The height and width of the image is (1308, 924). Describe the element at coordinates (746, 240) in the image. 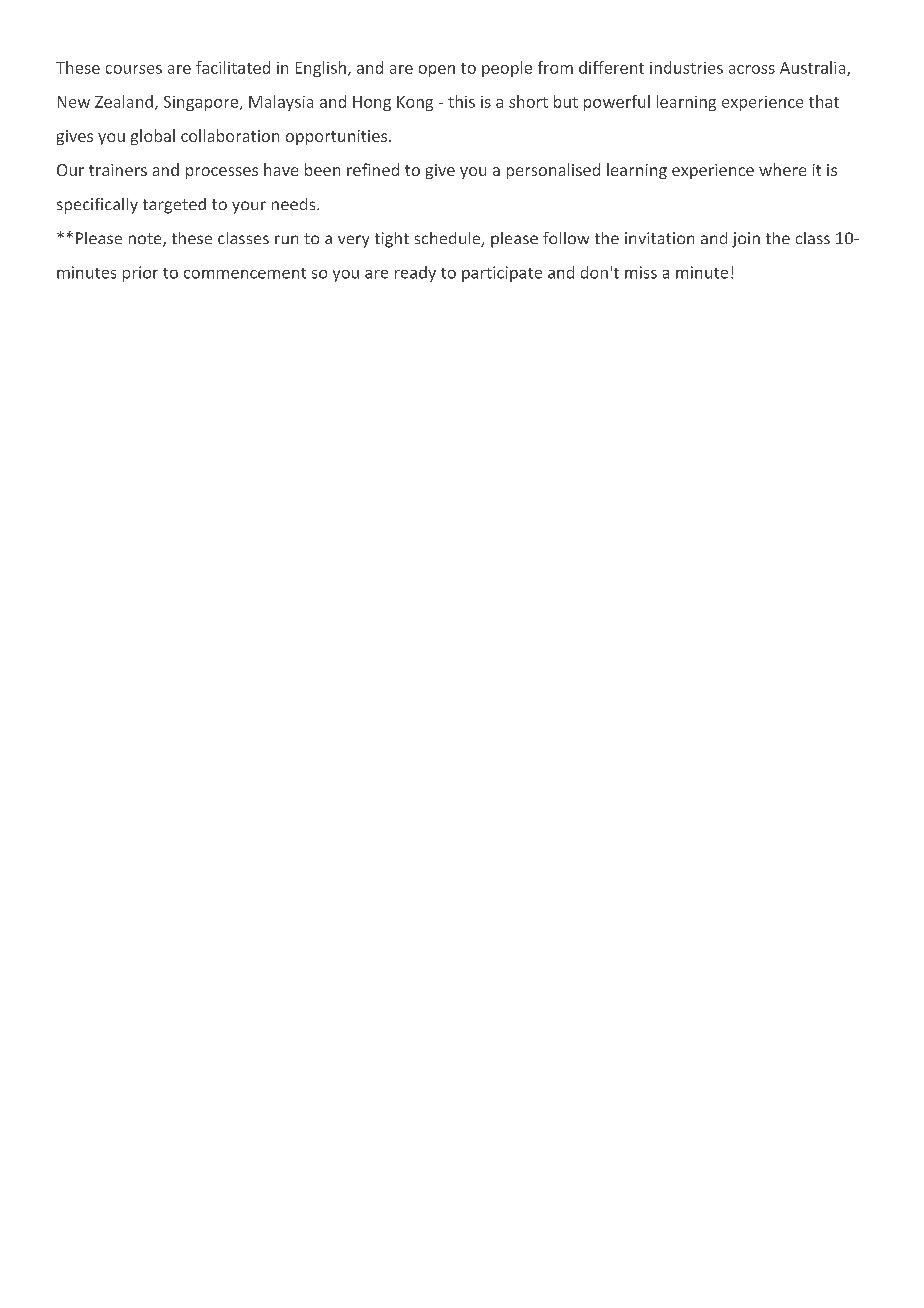

I see `join` at that location.
